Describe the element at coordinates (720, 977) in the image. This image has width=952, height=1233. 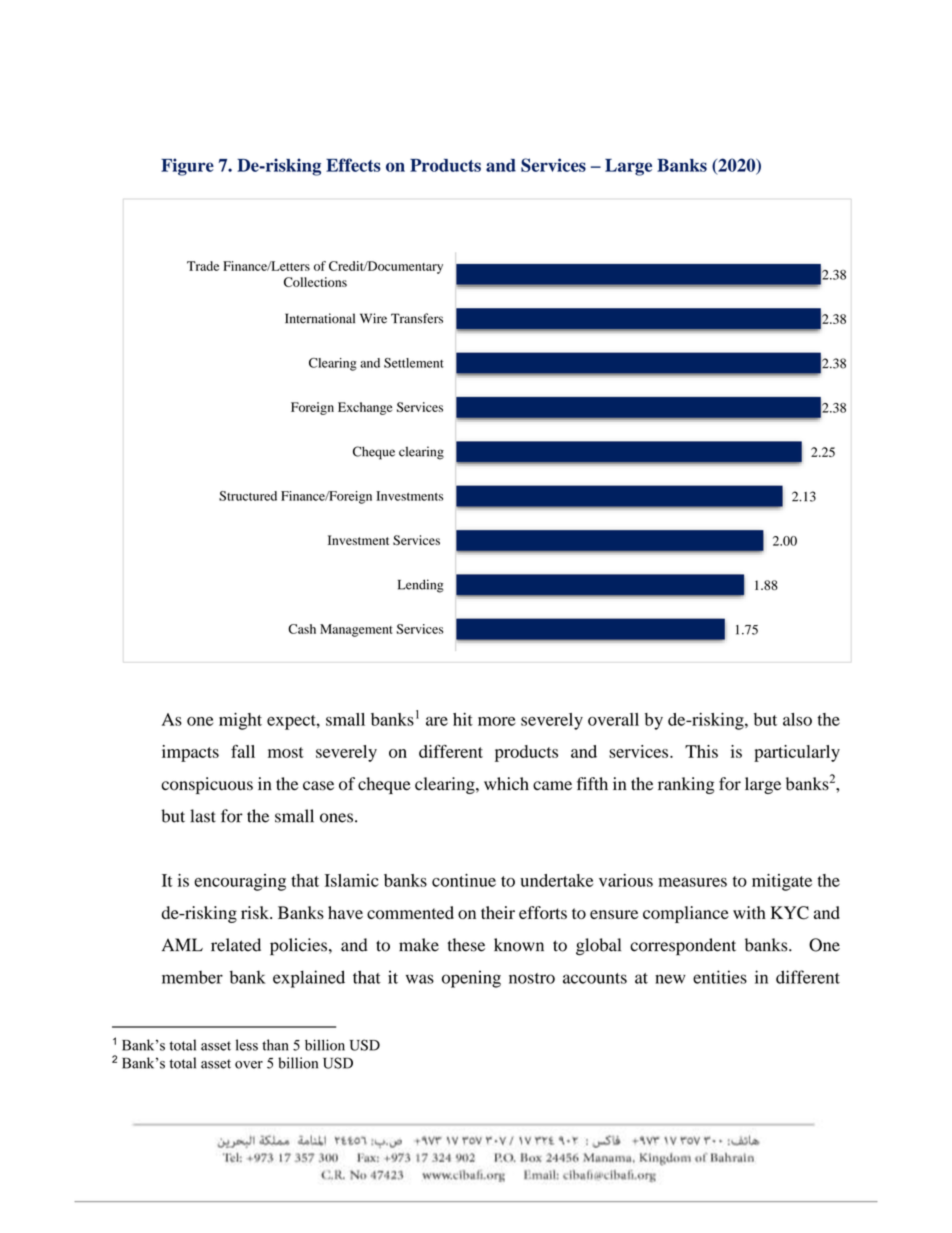
I see `entities` at that location.
